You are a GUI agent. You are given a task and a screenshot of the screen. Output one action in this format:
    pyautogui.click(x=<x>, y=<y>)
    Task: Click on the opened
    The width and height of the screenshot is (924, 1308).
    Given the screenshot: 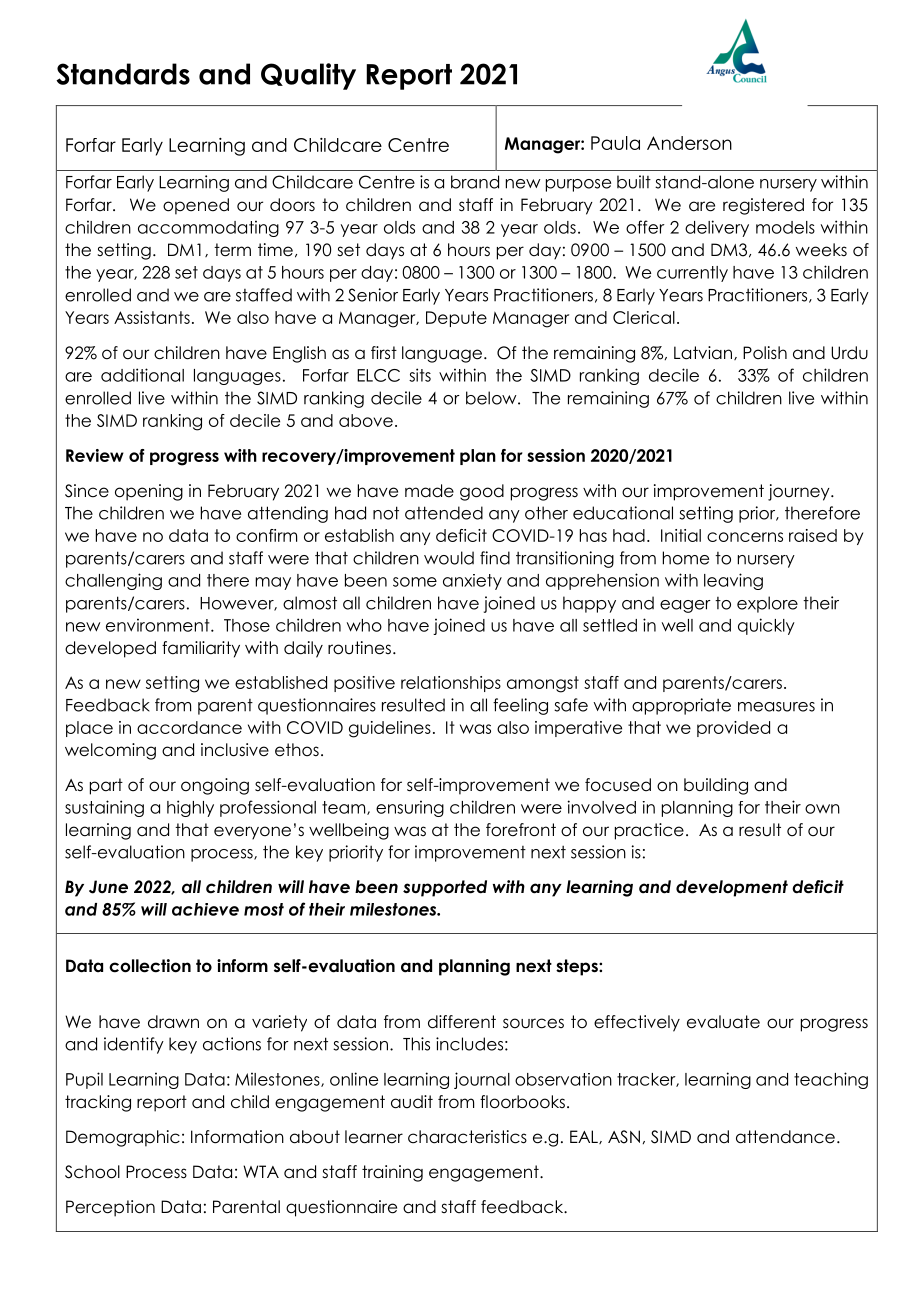 What is the action you would take?
    pyautogui.click(x=196, y=206)
